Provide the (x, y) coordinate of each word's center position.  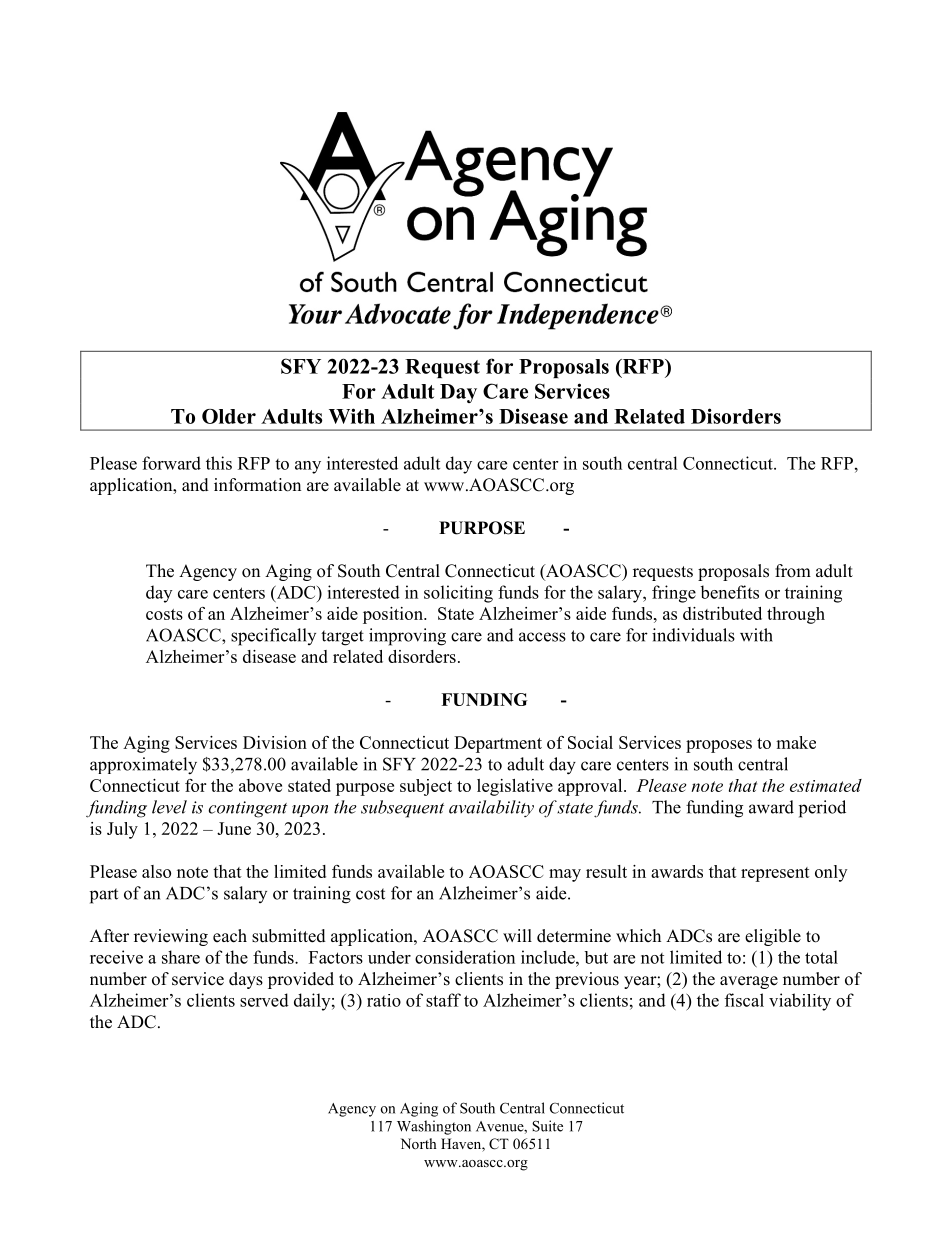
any (308, 467)
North (419, 1143)
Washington (434, 1127)
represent (775, 874)
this (219, 463)
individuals (693, 635)
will (517, 935)
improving (407, 637)
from (793, 571)
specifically (273, 637)
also (156, 871)
